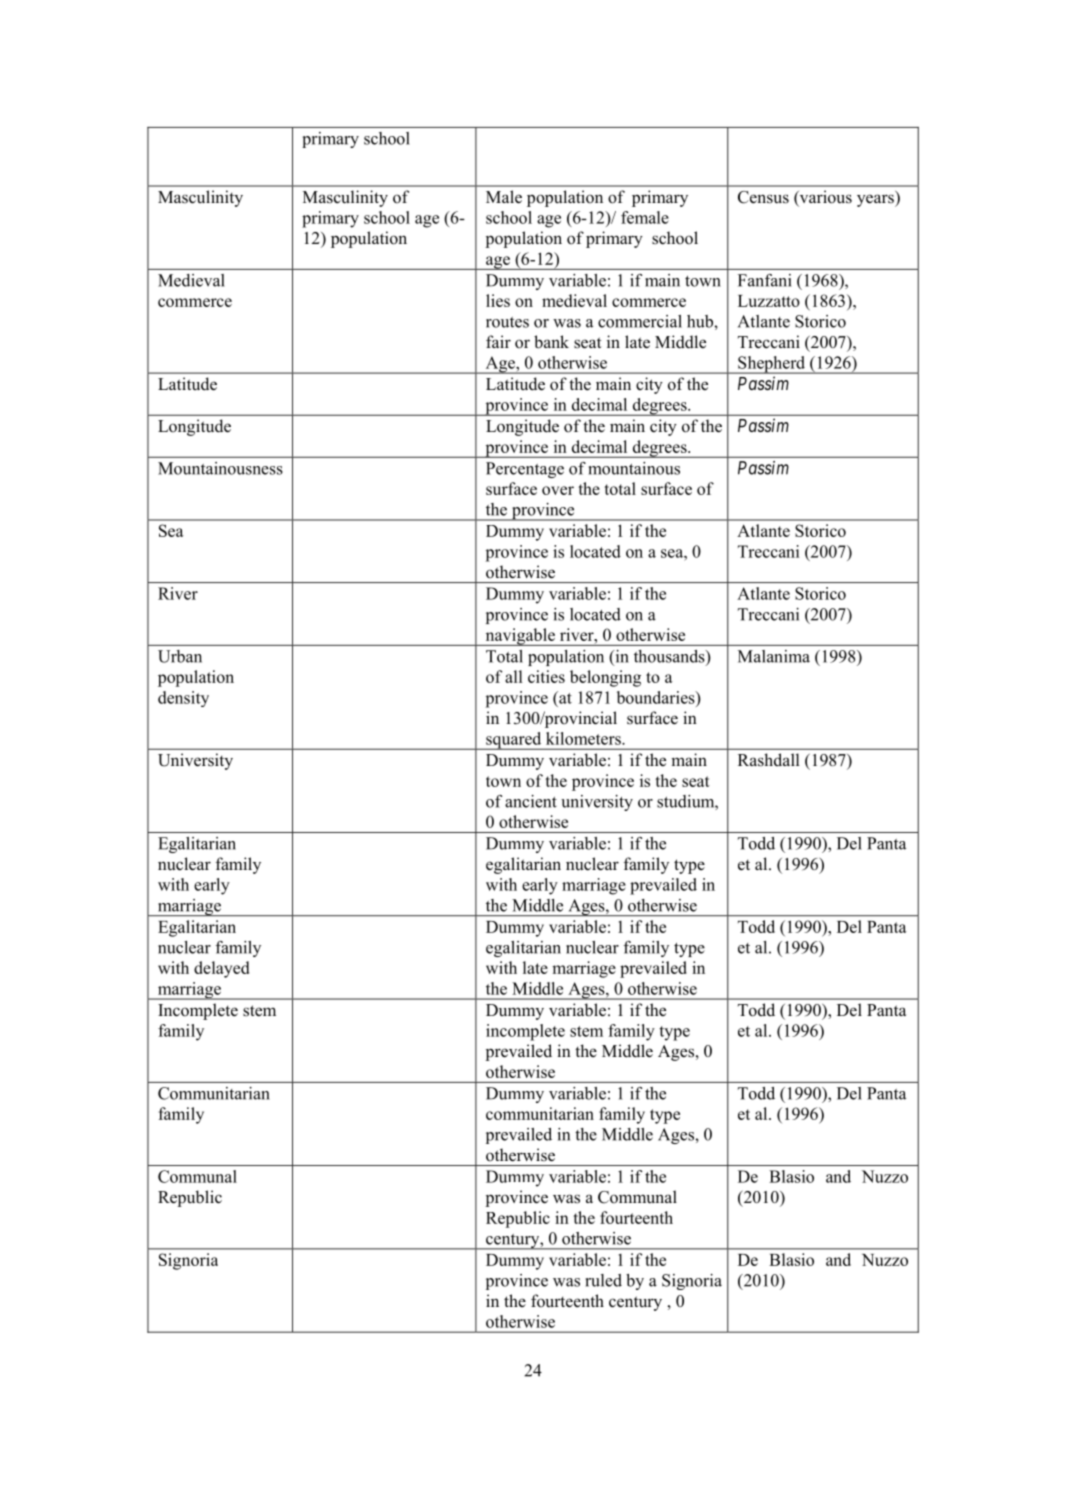  Describe the element at coordinates (221, 969) in the page. I see `delayed` at that location.
